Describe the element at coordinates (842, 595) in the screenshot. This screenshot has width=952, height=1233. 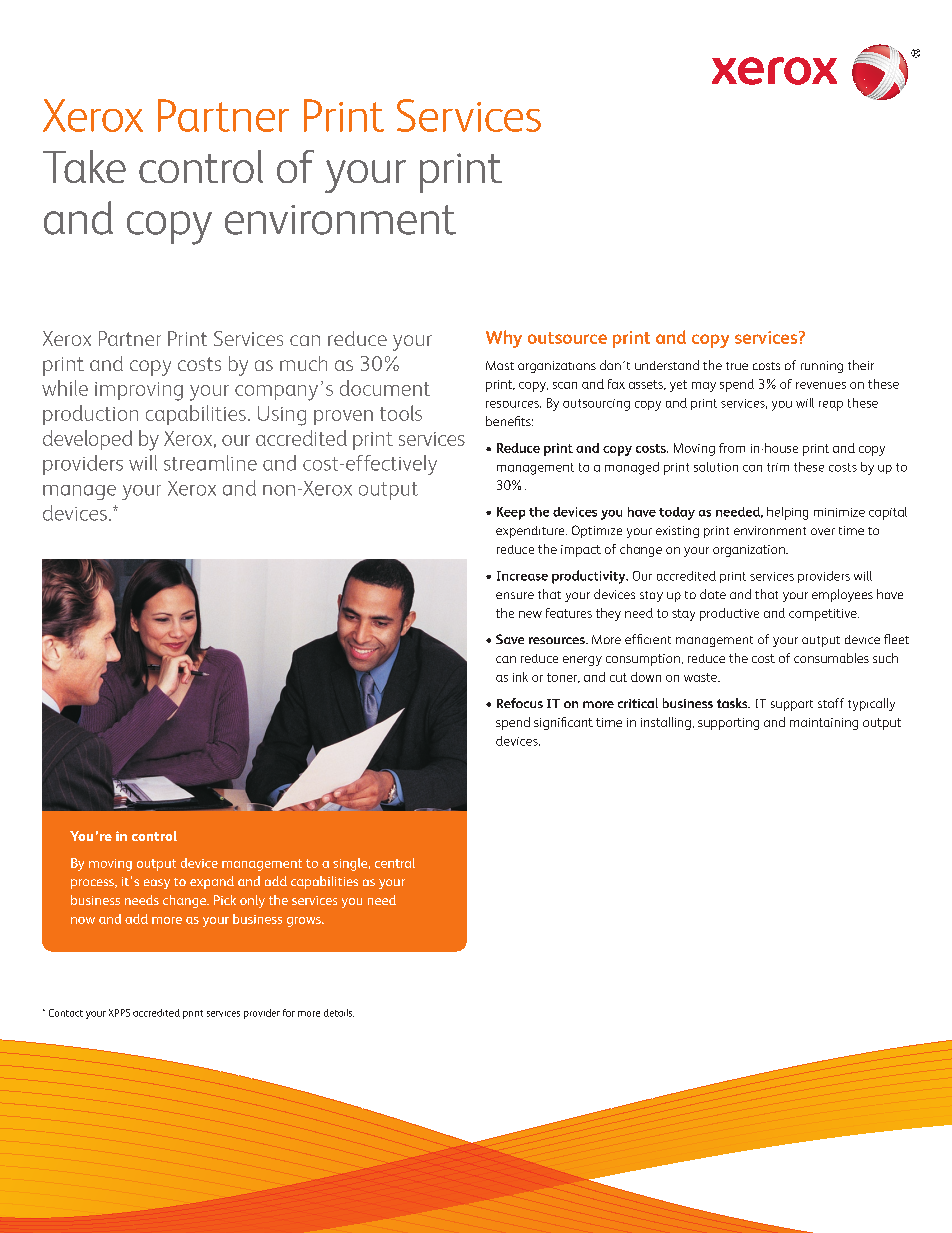
I see `employees` at that location.
